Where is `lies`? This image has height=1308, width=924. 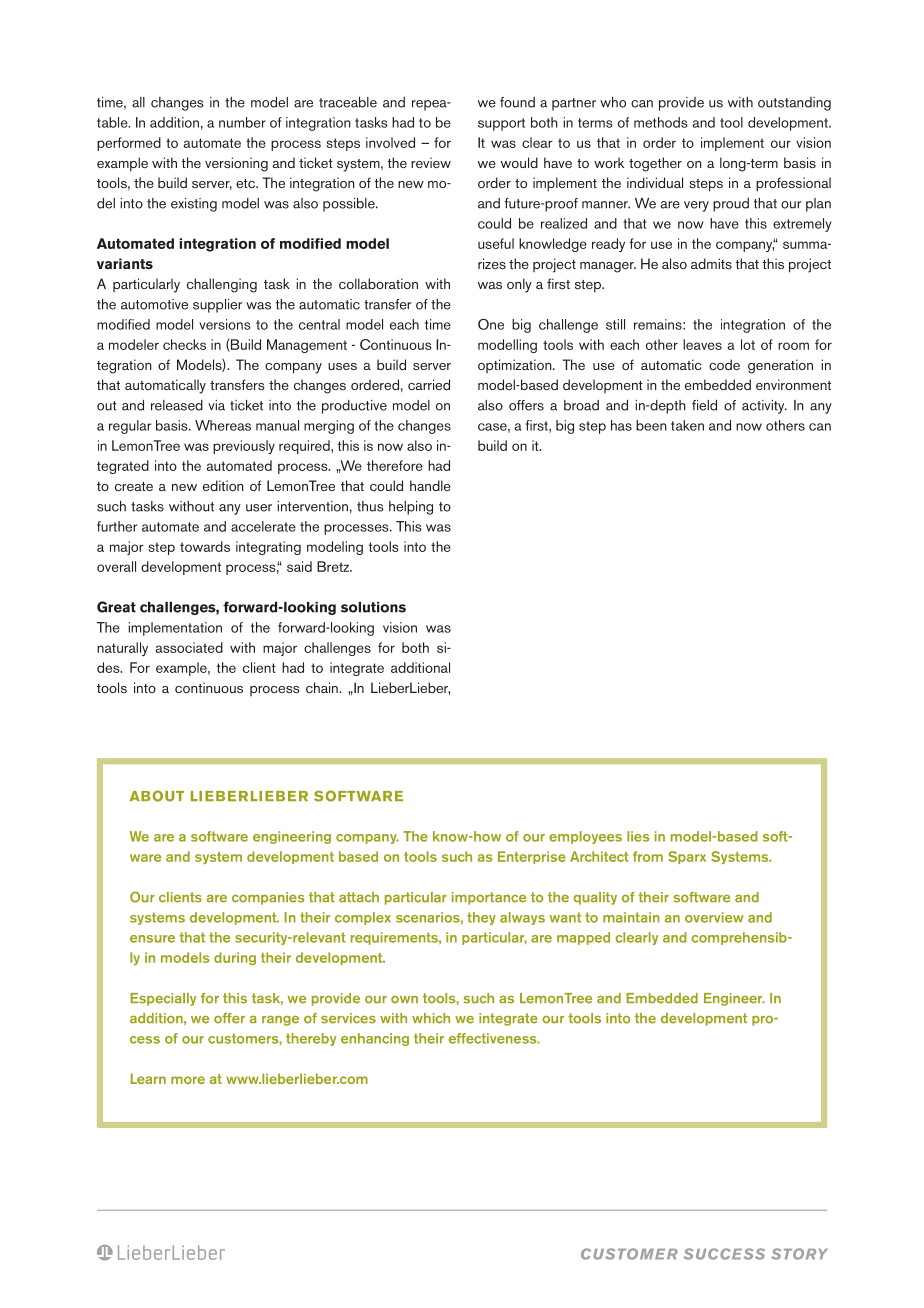 lies is located at coordinates (638, 836).
